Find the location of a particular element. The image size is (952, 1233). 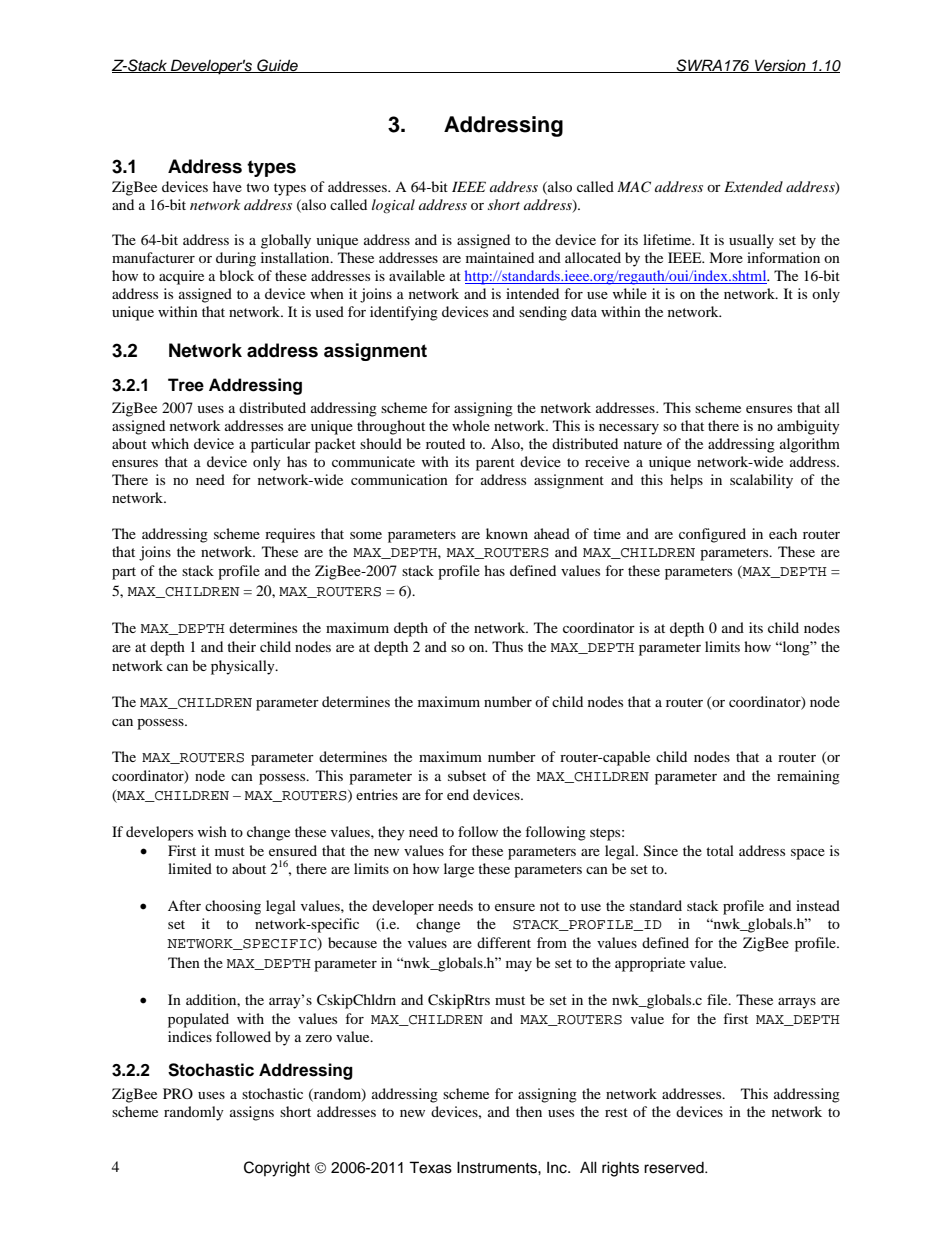

Guide is located at coordinates (277, 66).
